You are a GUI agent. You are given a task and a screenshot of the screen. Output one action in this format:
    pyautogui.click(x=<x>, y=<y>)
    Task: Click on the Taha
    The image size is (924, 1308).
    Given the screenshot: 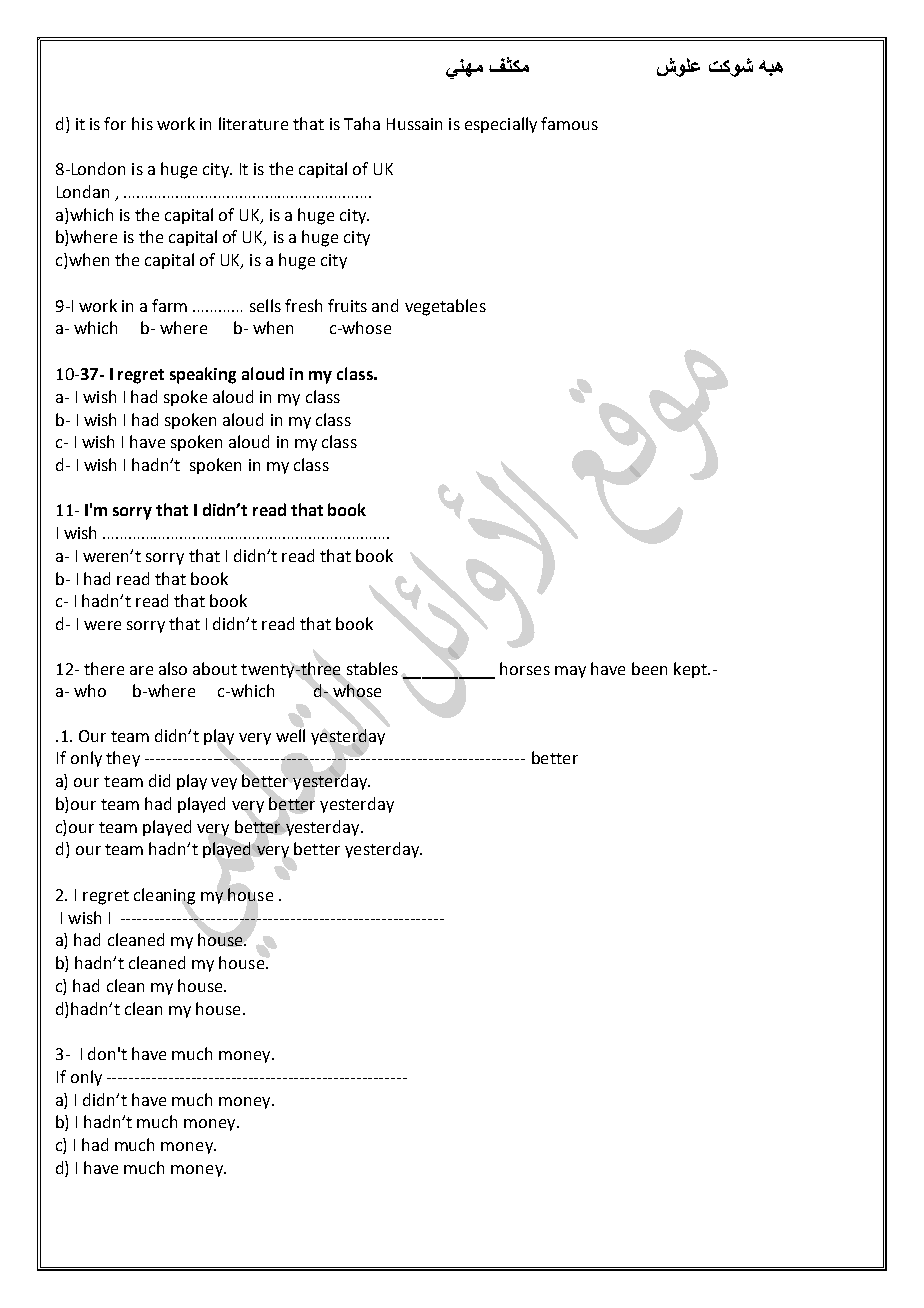 What is the action you would take?
    pyautogui.click(x=362, y=123)
